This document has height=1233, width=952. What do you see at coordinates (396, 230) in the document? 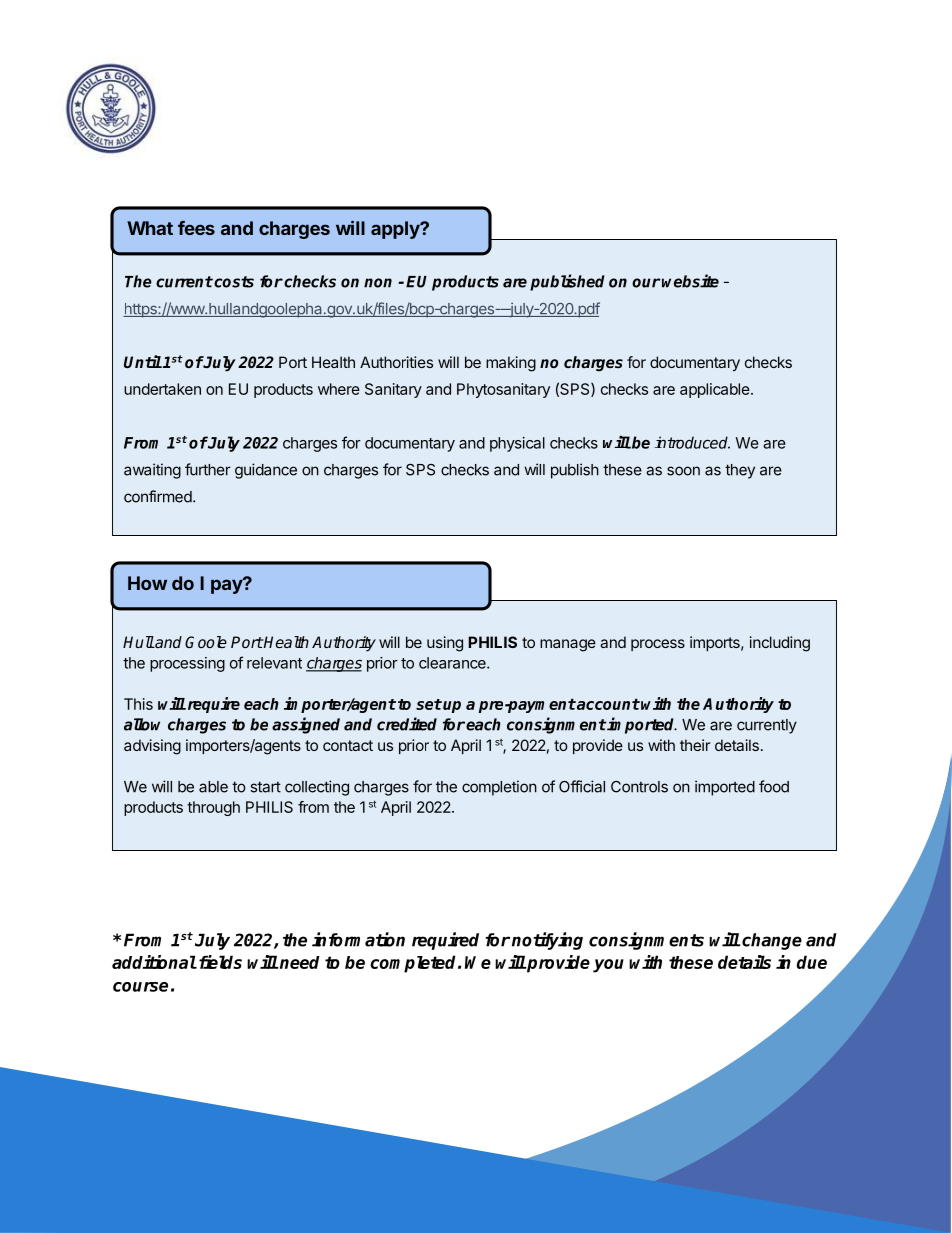
I see `apply` at bounding box center [396, 230].
